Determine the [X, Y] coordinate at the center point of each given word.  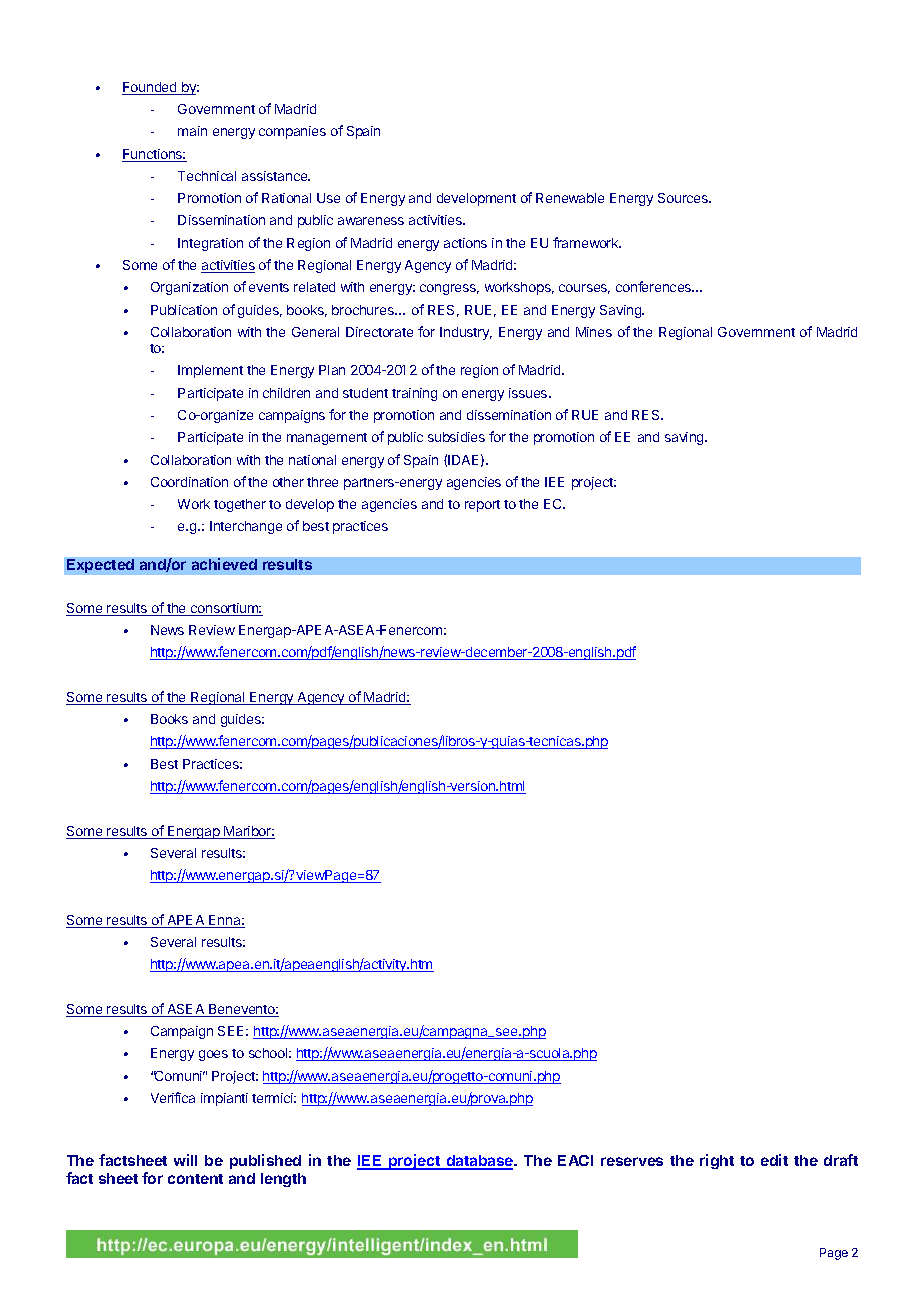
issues [529, 393]
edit [774, 1160]
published [265, 1161]
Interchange [246, 527]
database [479, 1162]
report [482, 506]
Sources [684, 198]
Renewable [570, 198]
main [192, 131]
